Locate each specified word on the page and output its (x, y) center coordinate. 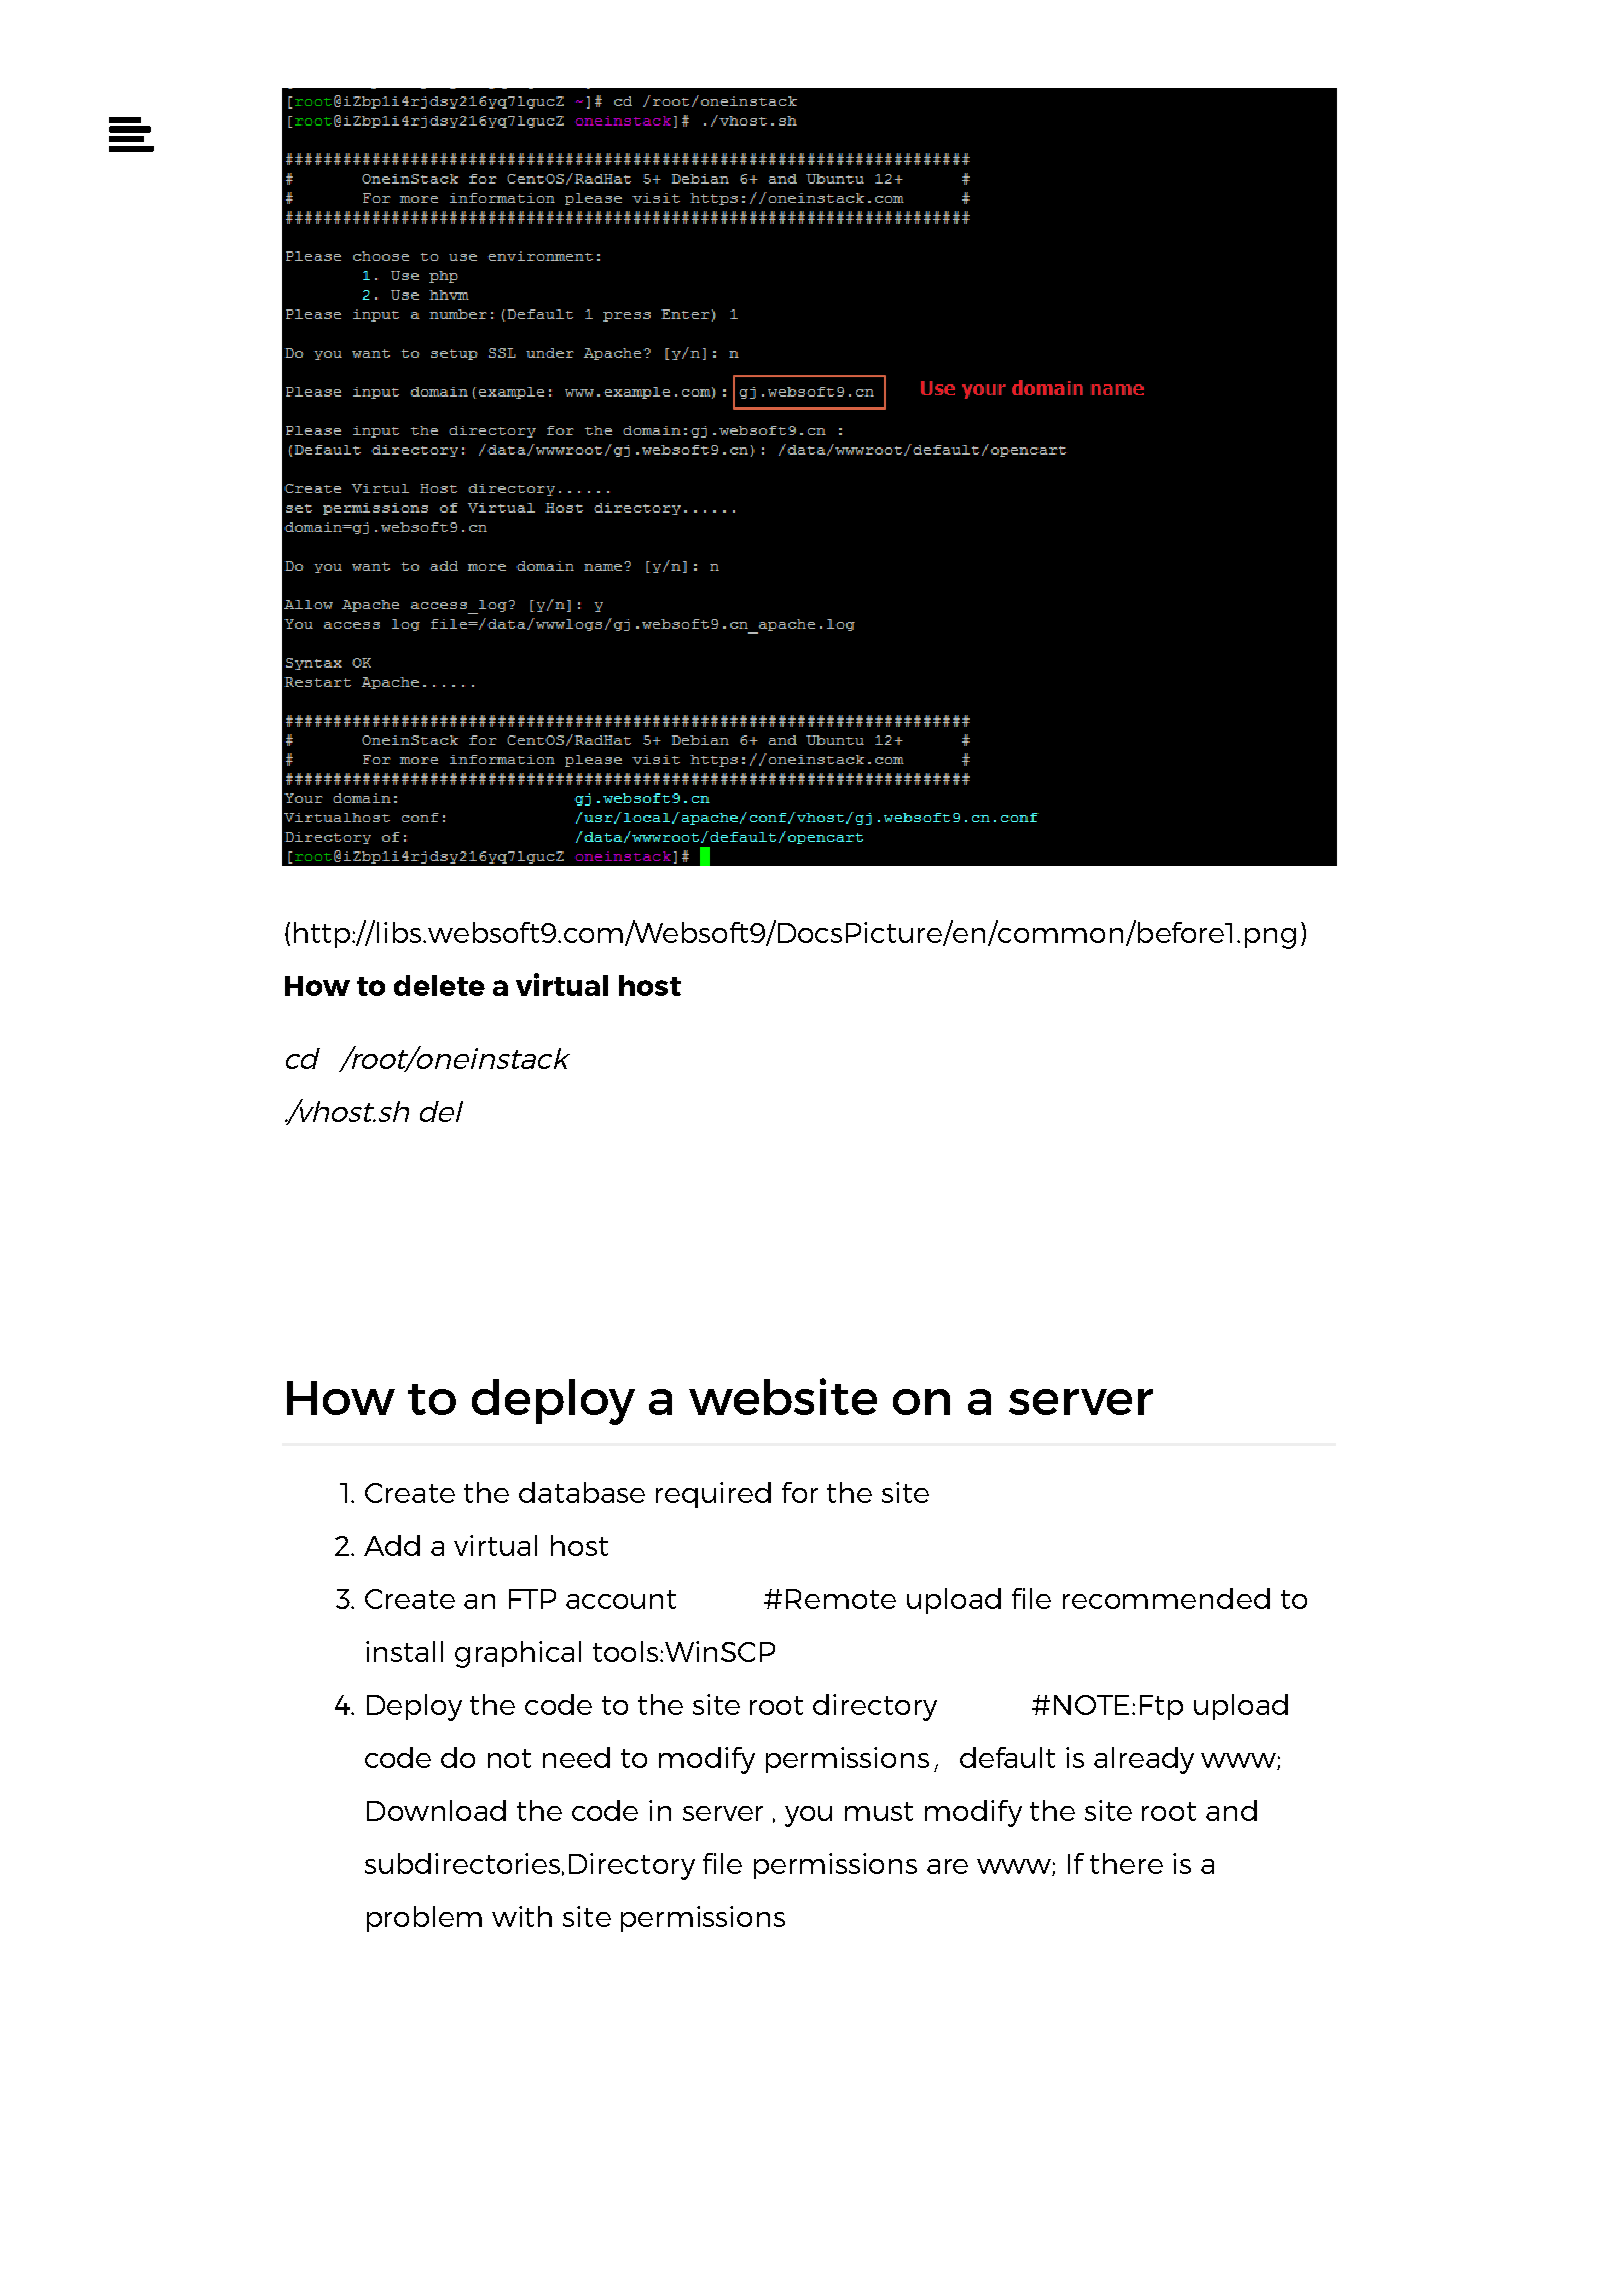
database (582, 1492)
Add (392, 1545)
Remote (841, 1599)
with (522, 1916)
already (1144, 1760)
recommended (1166, 1598)
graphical (518, 1654)
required (713, 1495)
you (808, 1816)
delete (439, 985)
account (621, 1599)
